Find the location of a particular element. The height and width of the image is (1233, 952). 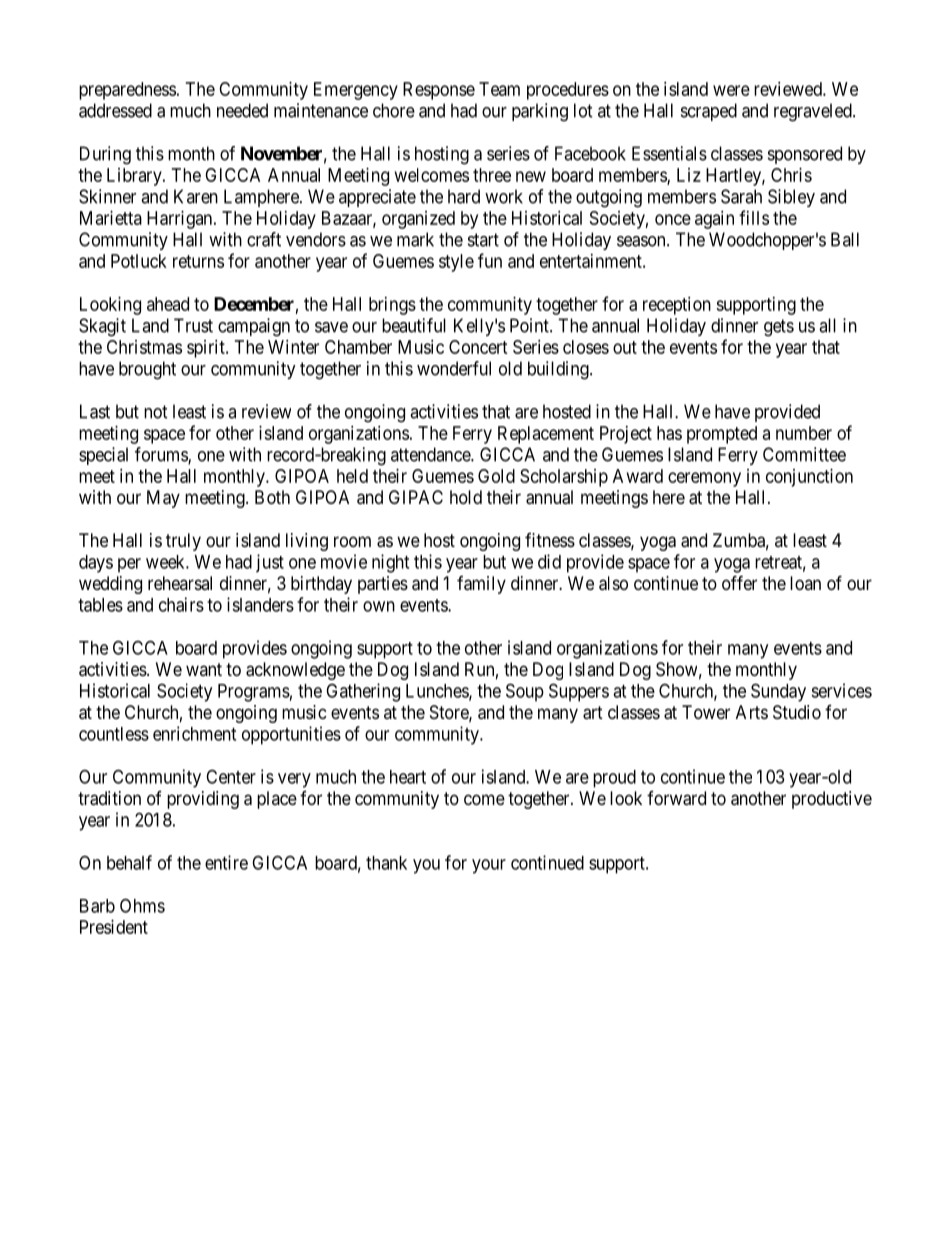

Ohms is located at coordinates (142, 905).
